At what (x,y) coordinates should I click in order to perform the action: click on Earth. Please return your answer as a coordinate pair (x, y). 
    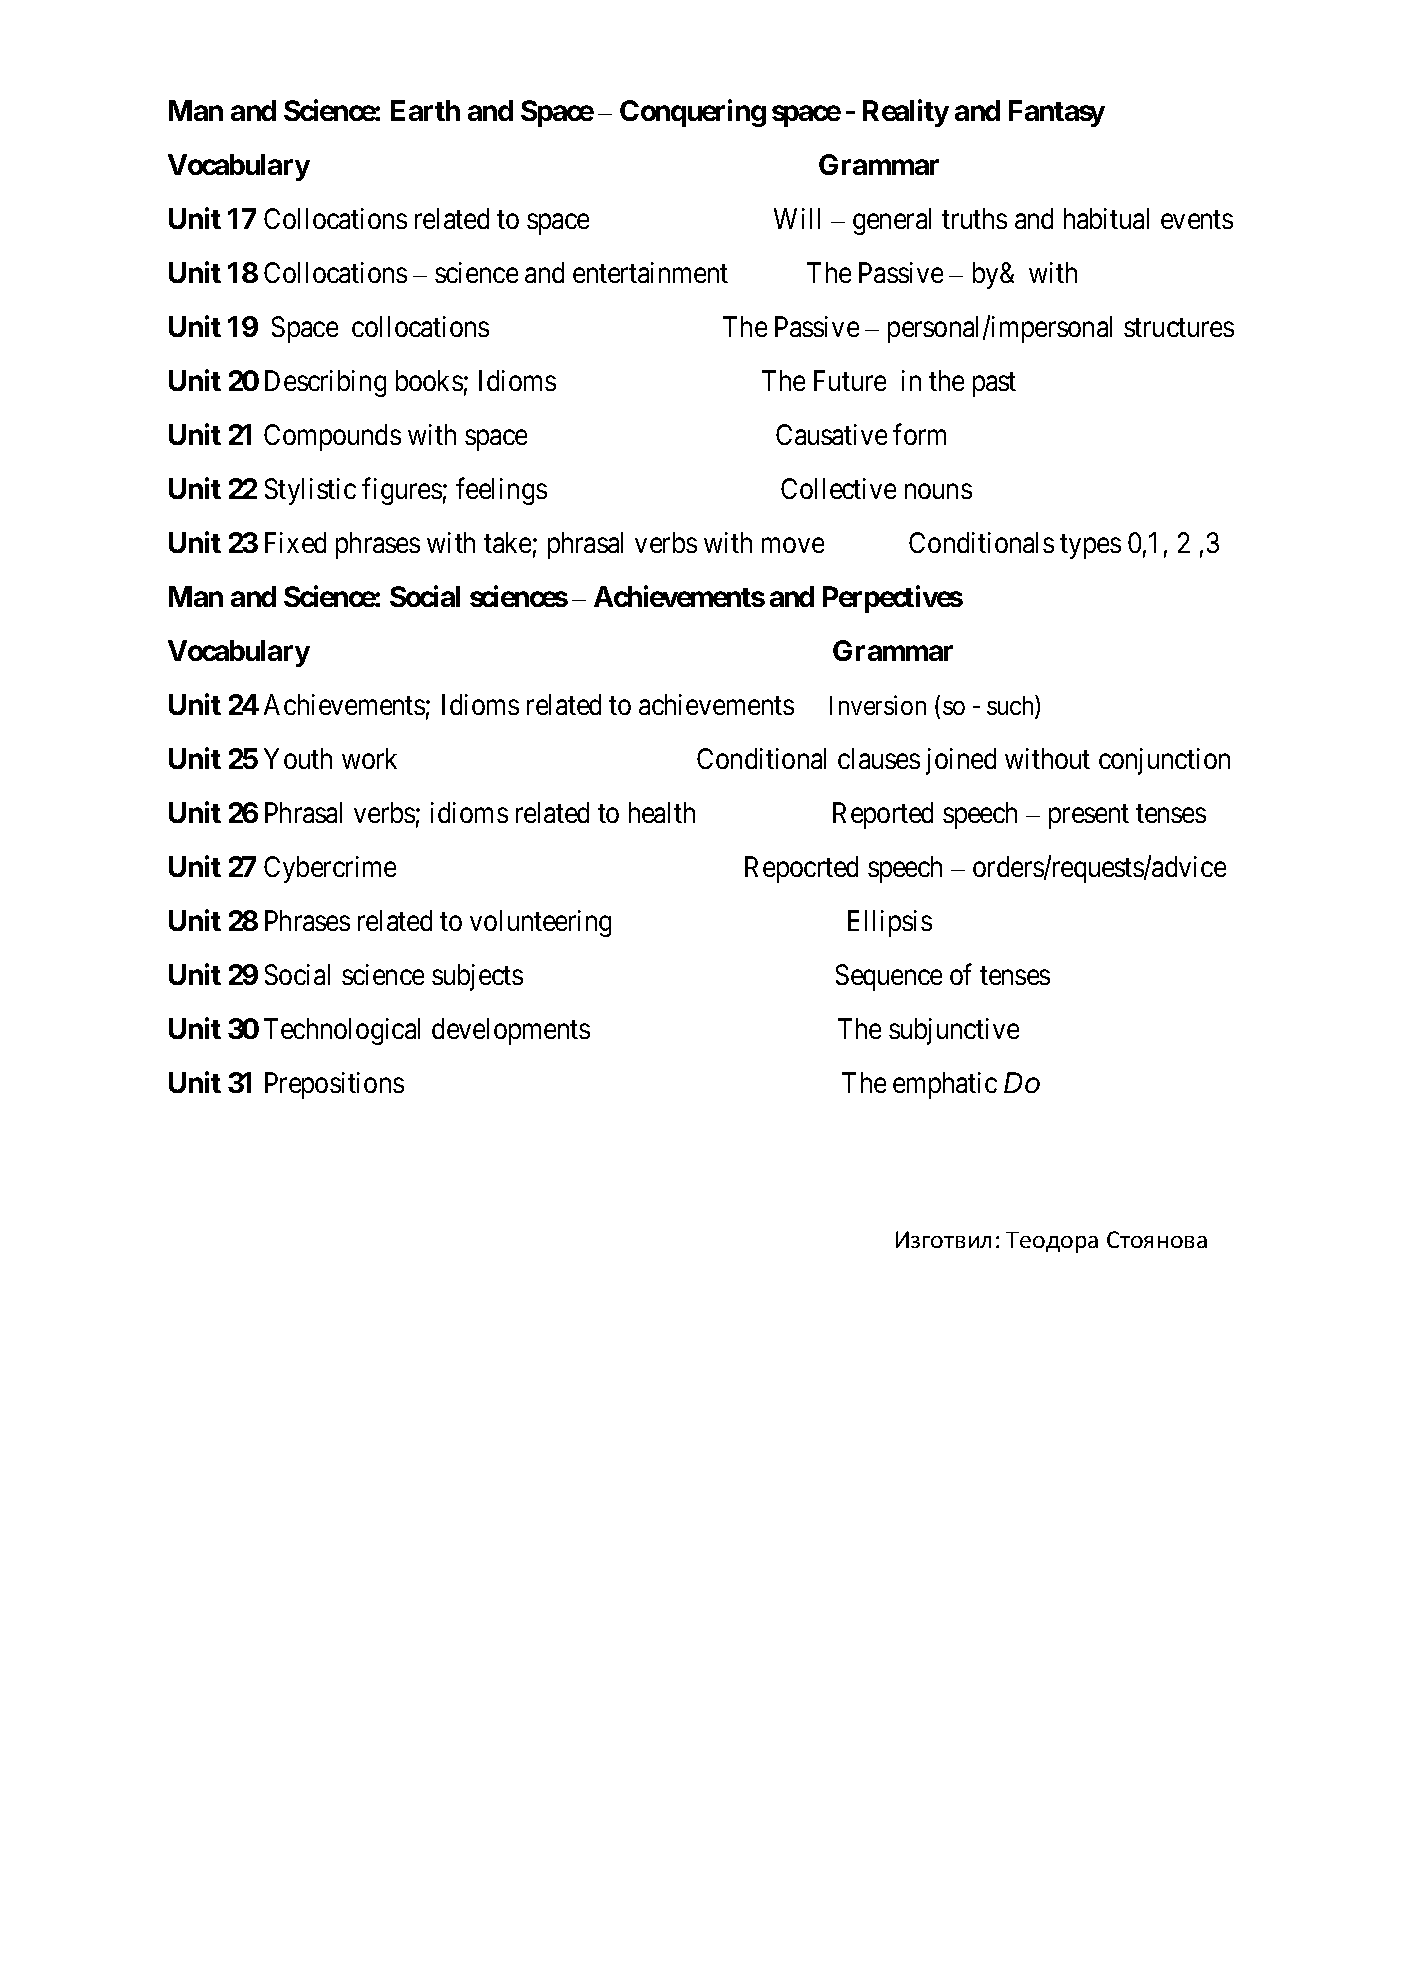
    Looking at the image, I should click on (425, 110).
